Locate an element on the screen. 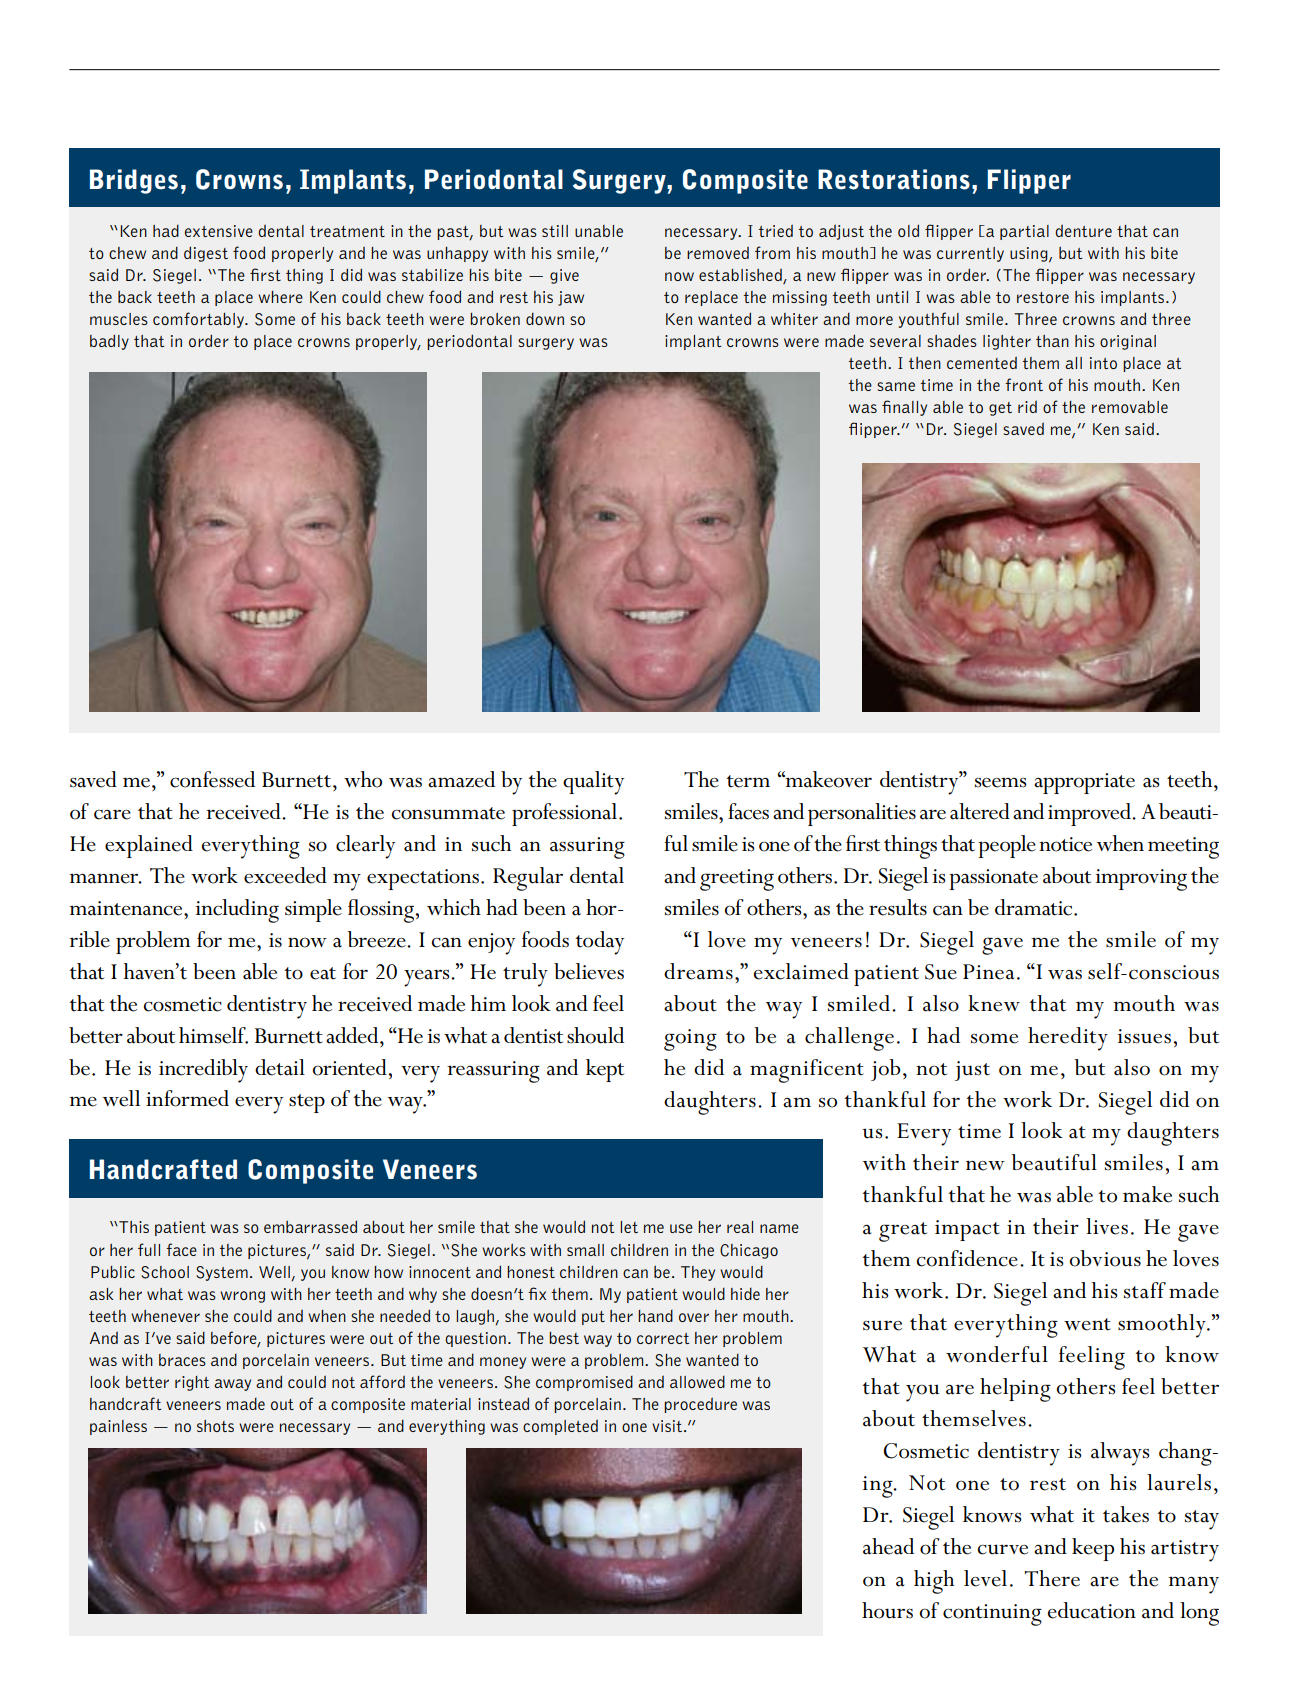  extensive is located at coordinates (219, 231).
